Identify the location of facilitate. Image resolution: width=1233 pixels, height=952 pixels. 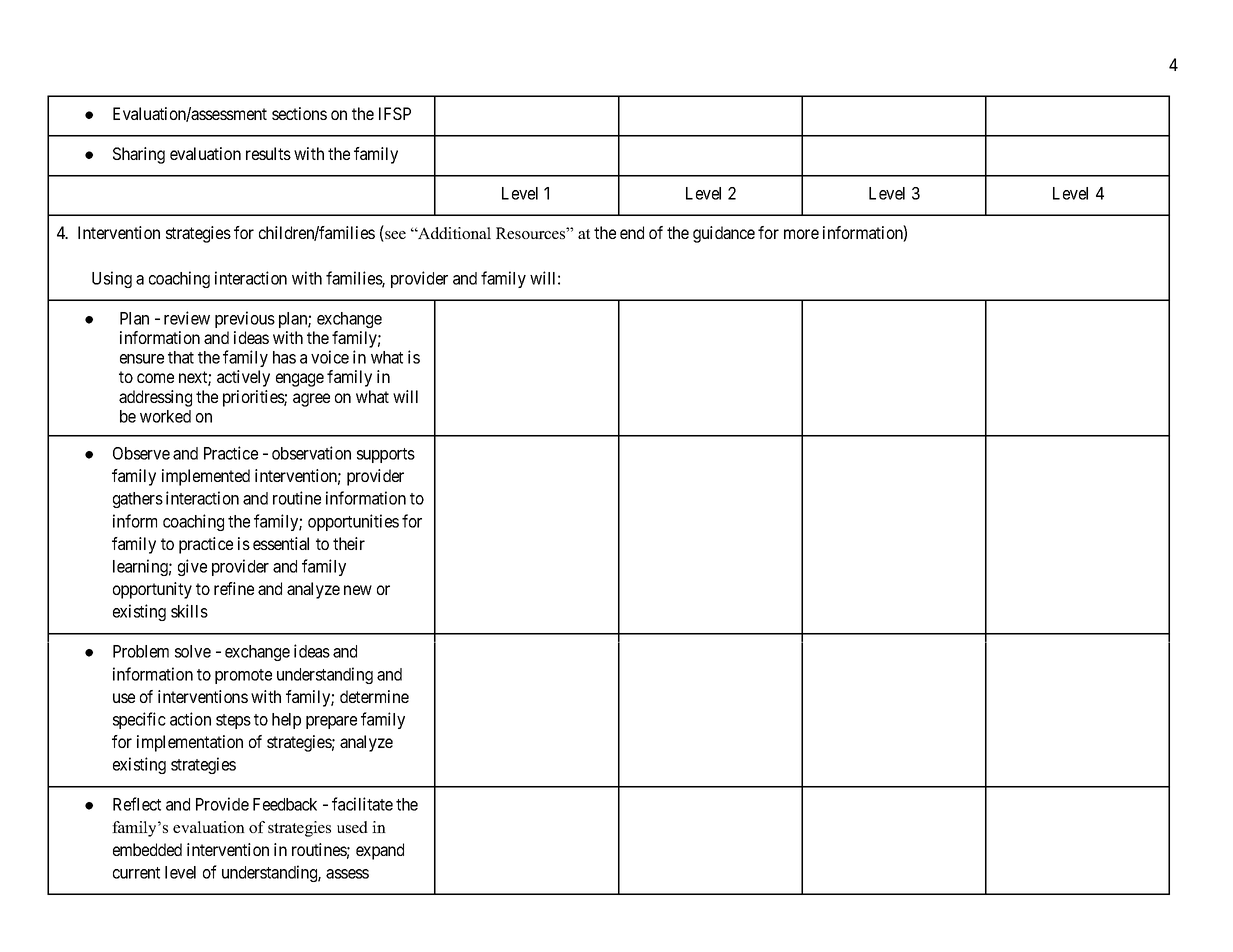
(362, 804).
